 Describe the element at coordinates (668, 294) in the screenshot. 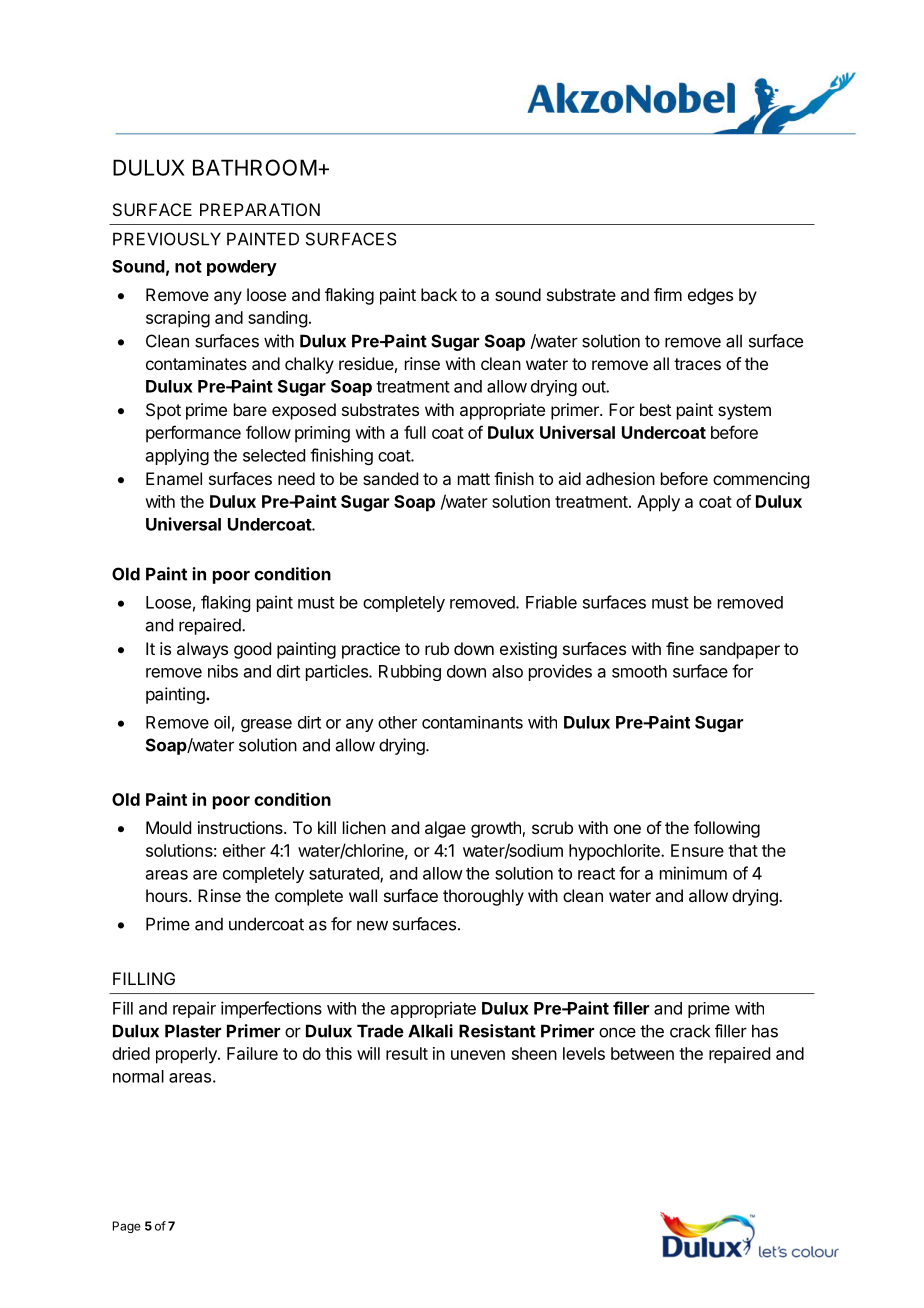

I see `firm` at that location.
